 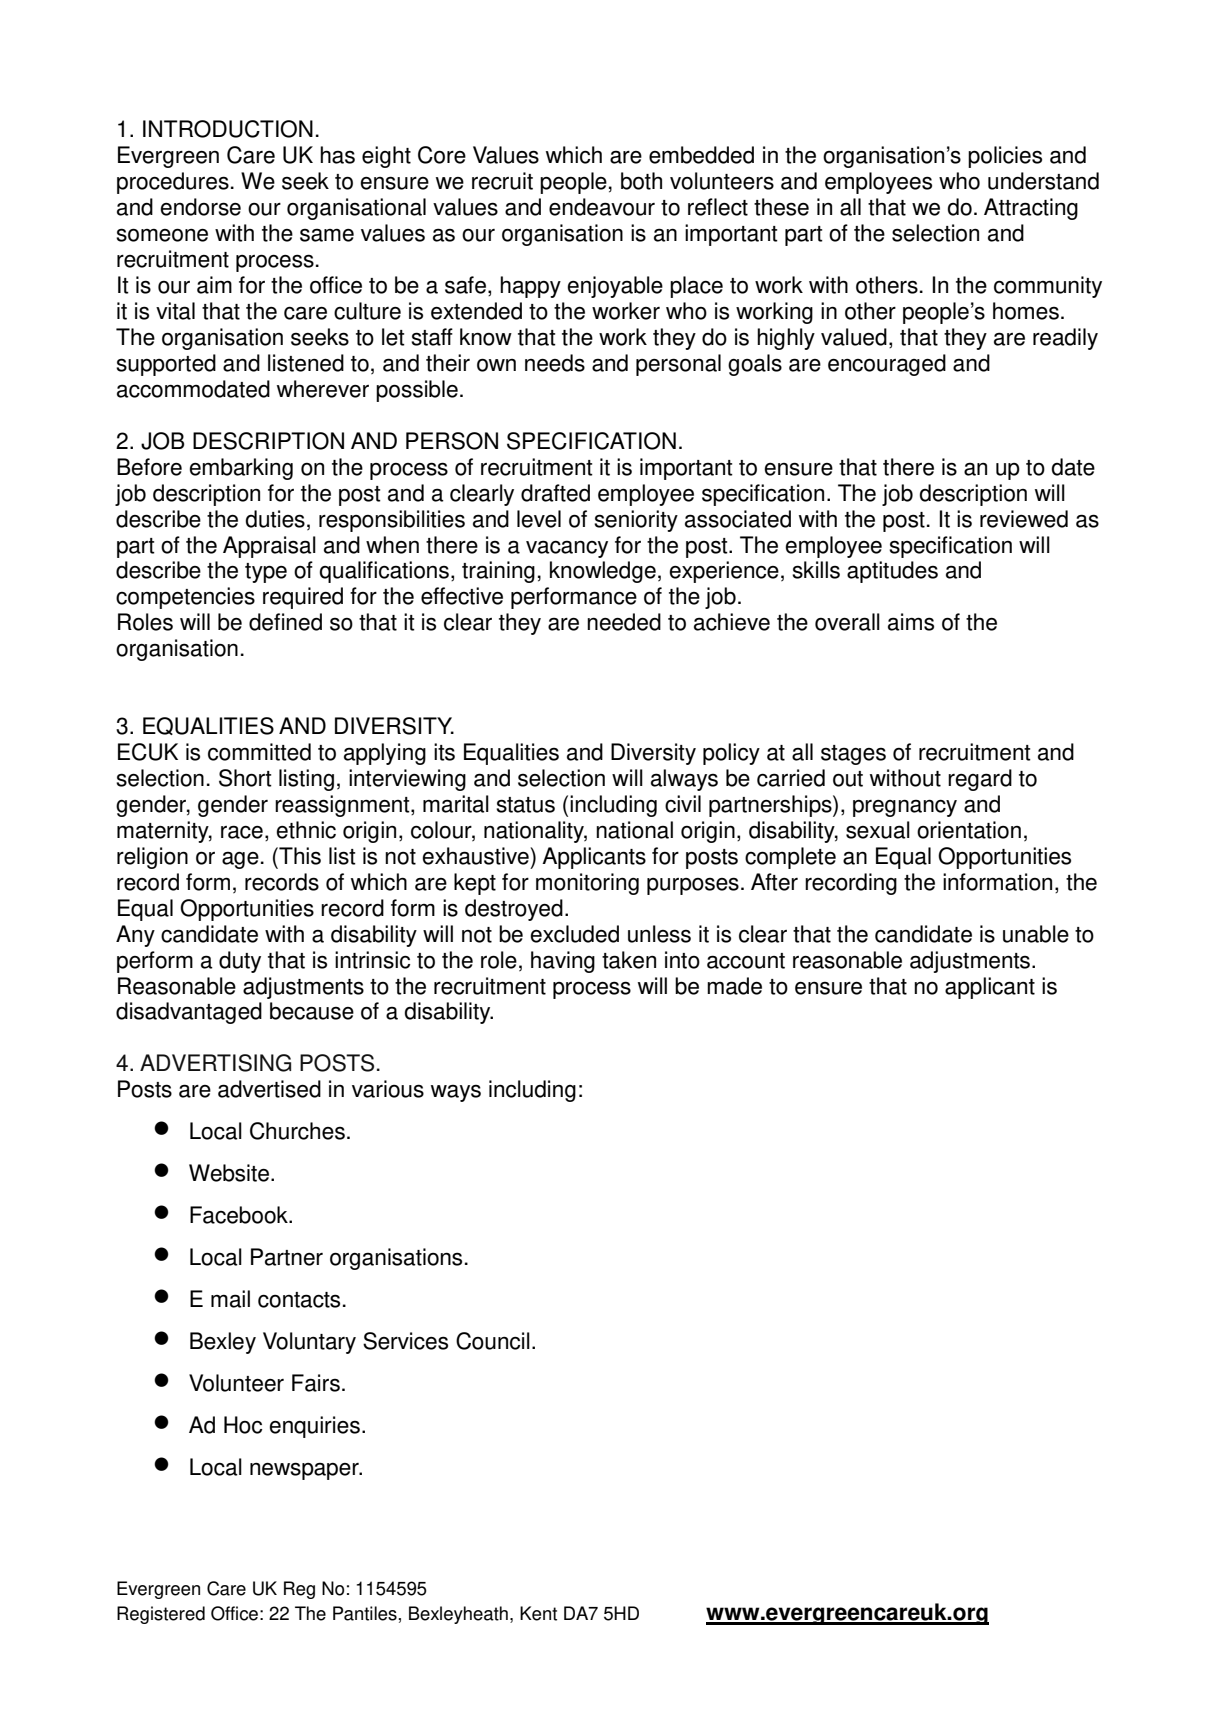 I want to click on committed, so click(x=259, y=752).
